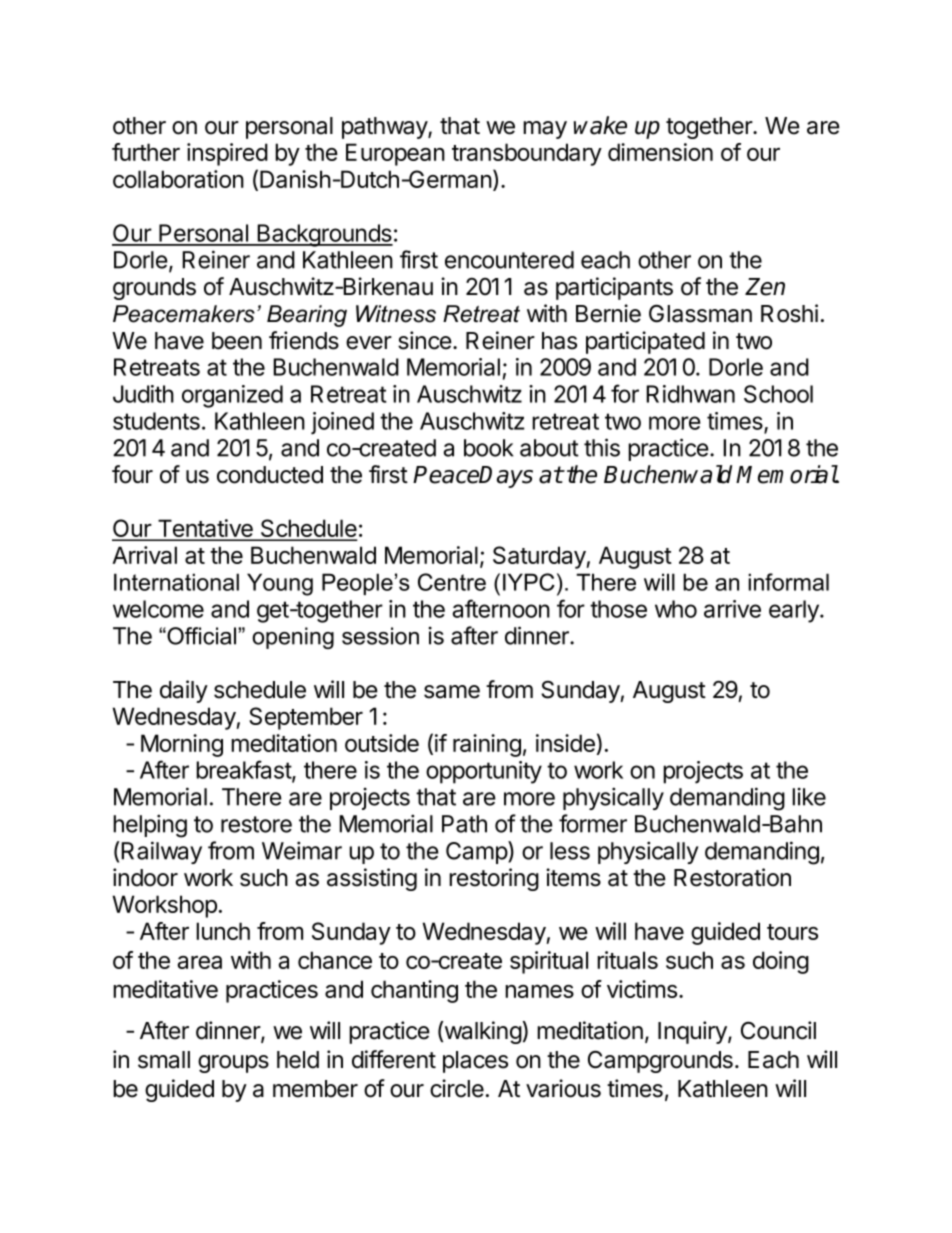 The height and width of the screenshot is (1233, 952). Describe the element at coordinates (488, 448) in the screenshot. I see `book` at that location.
